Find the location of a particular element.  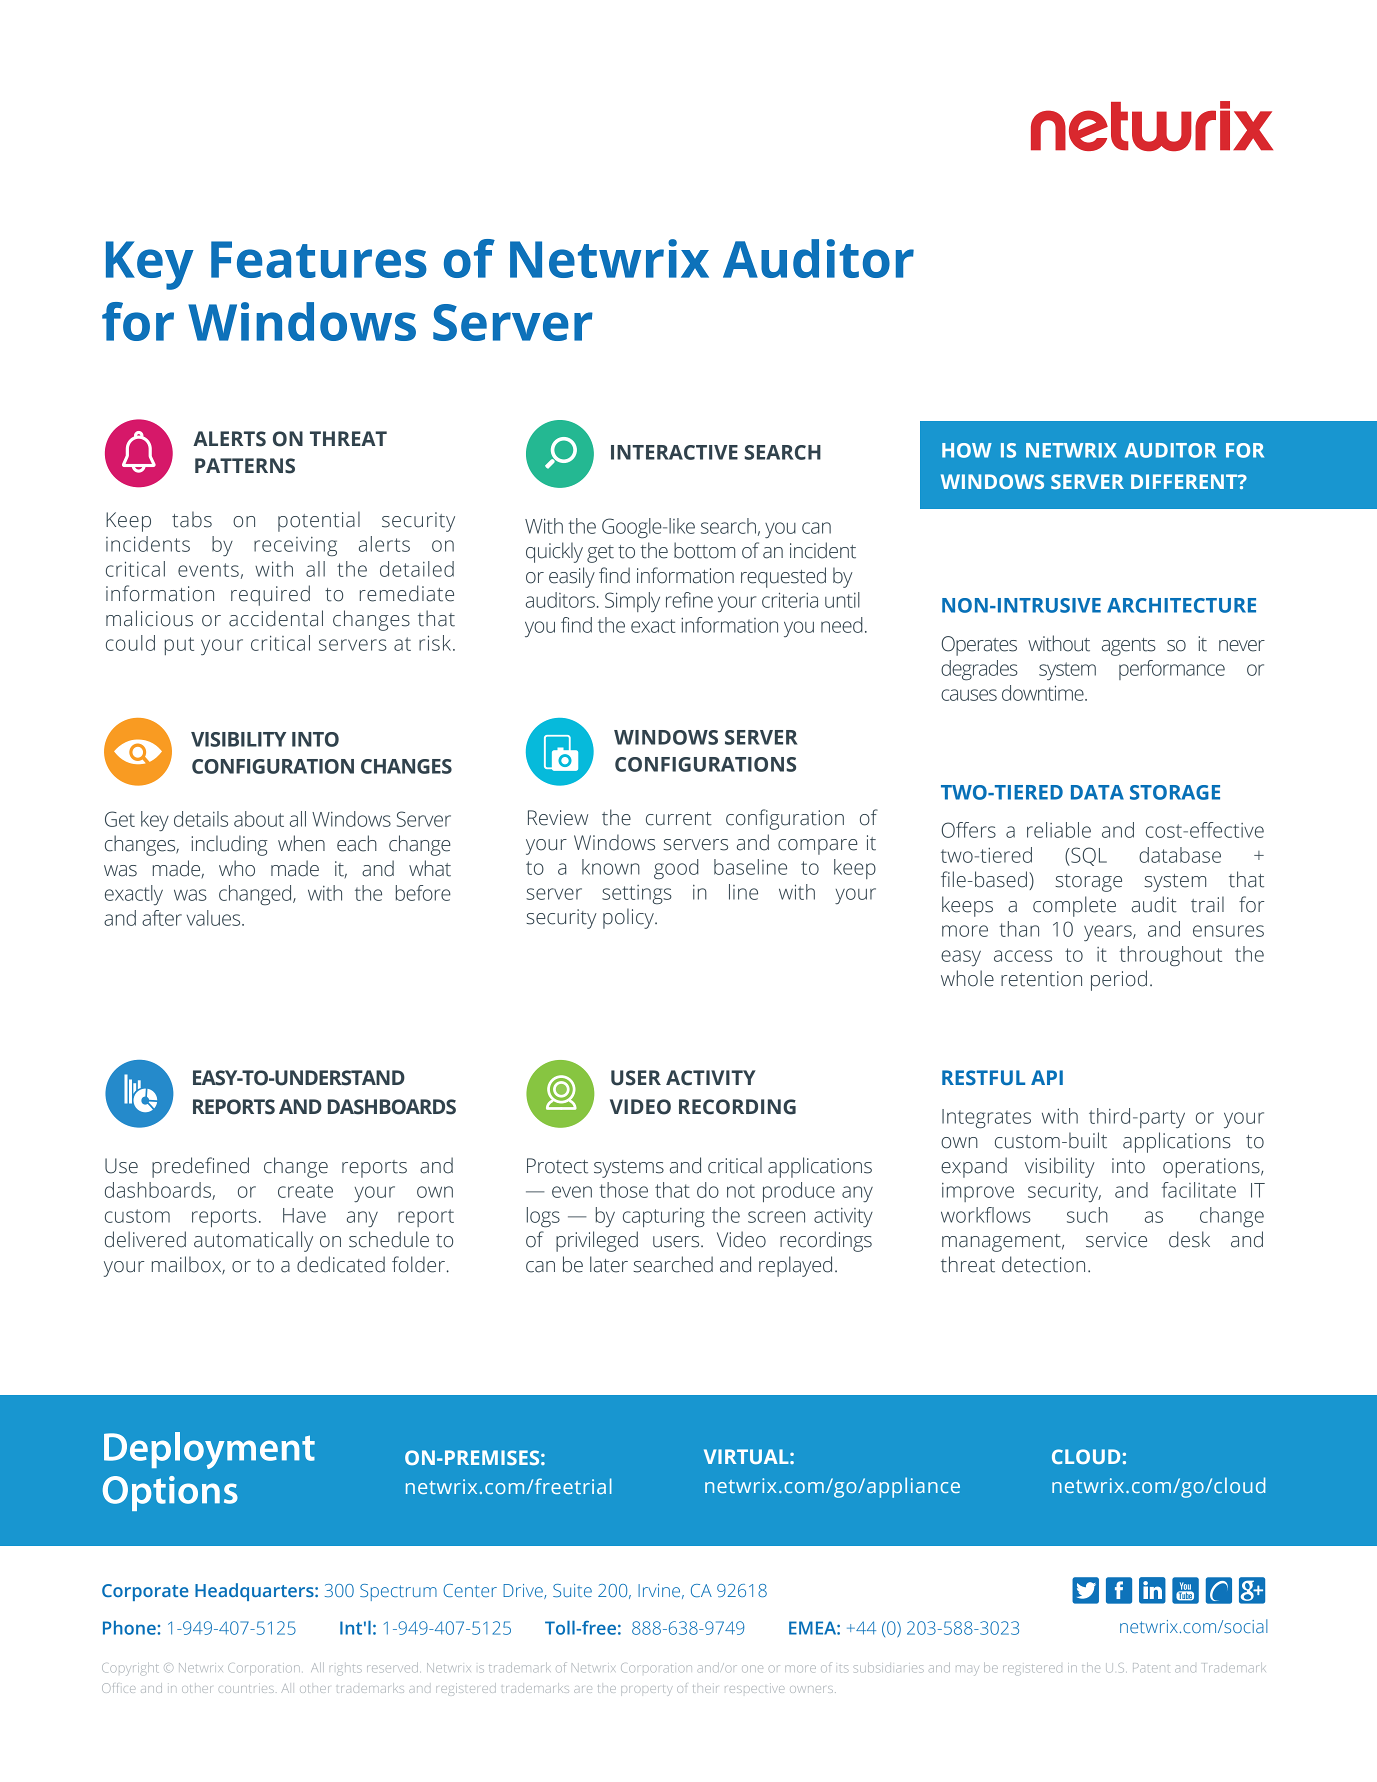

values is located at coordinates (215, 918).
